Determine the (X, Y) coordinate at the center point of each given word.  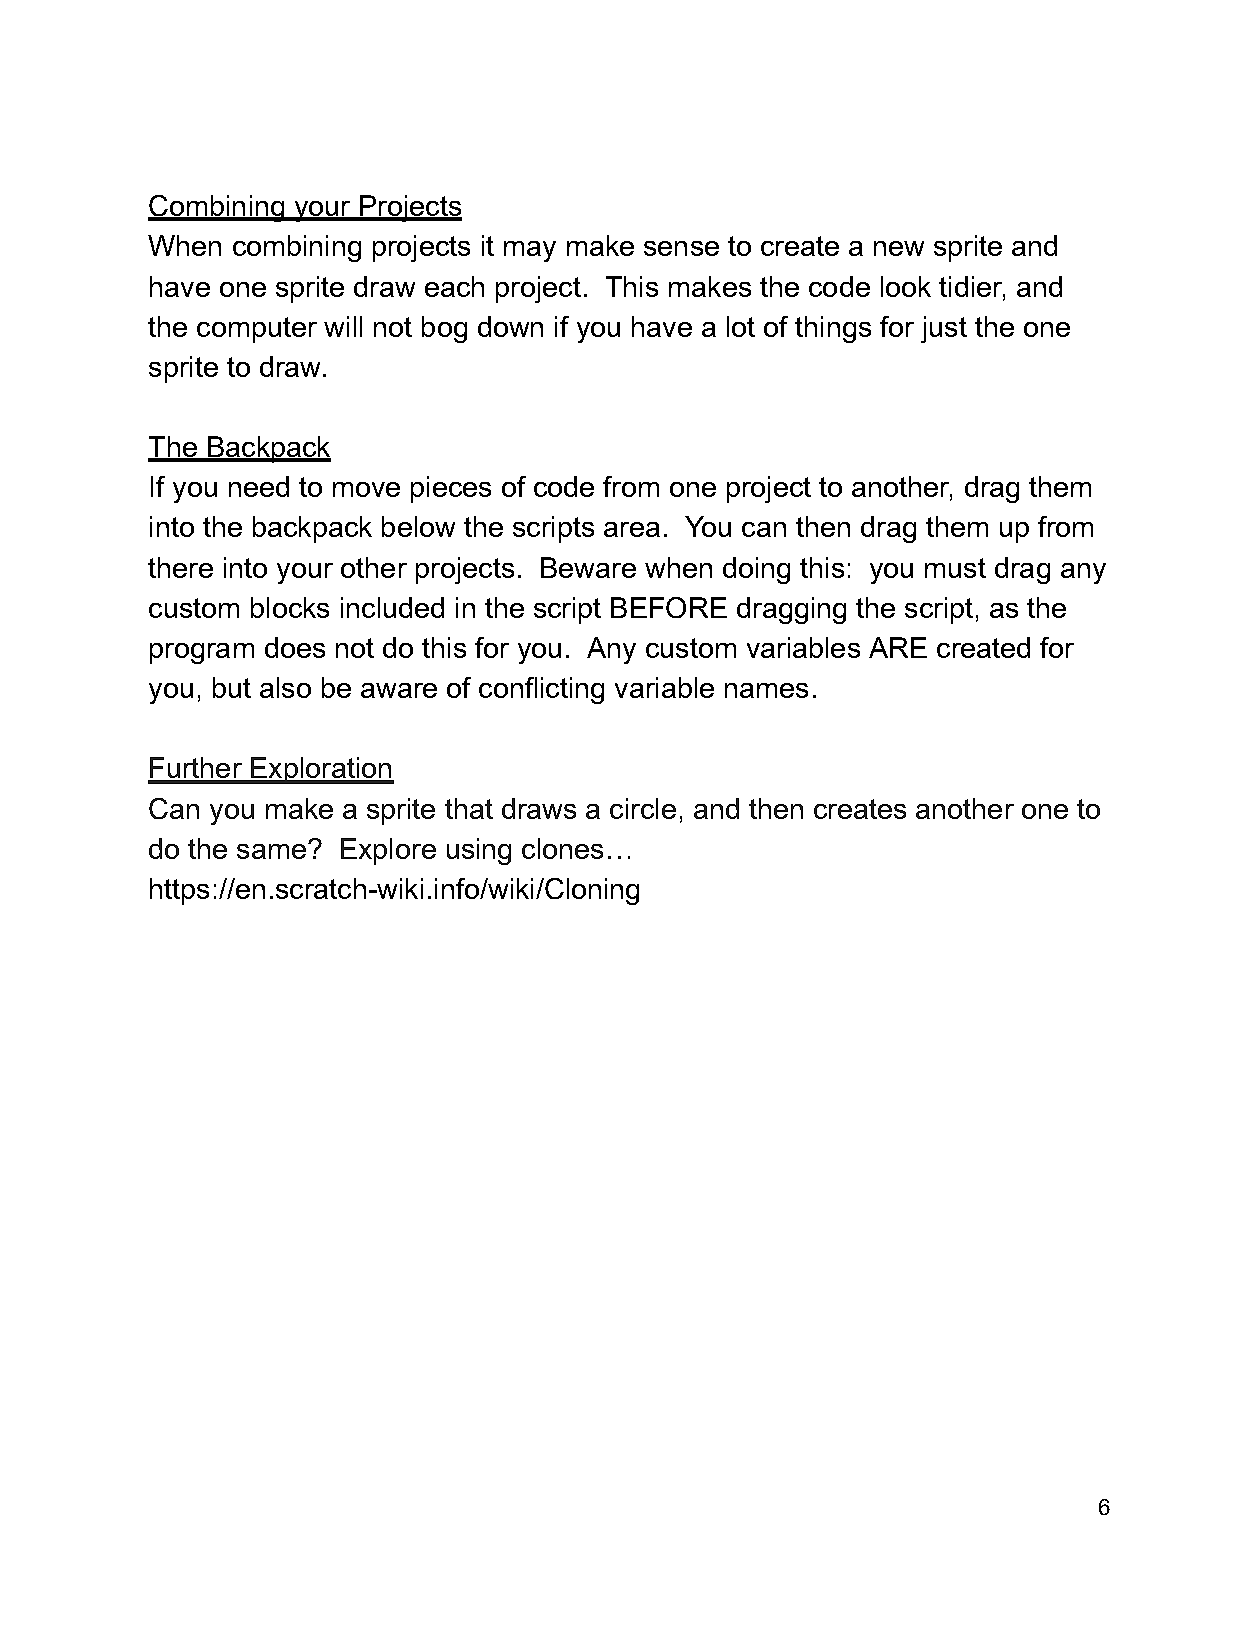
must (955, 568)
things (833, 329)
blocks (290, 607)
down (510, 326)
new (899, 248)
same (271, 851)
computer (257, 330)
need (259, 486)
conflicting (541, 690)
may (530, 251)
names (766, 690)
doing (756, 570)
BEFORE (669, 607)
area (632, 529)
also (285, 687)
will (343, 326)
